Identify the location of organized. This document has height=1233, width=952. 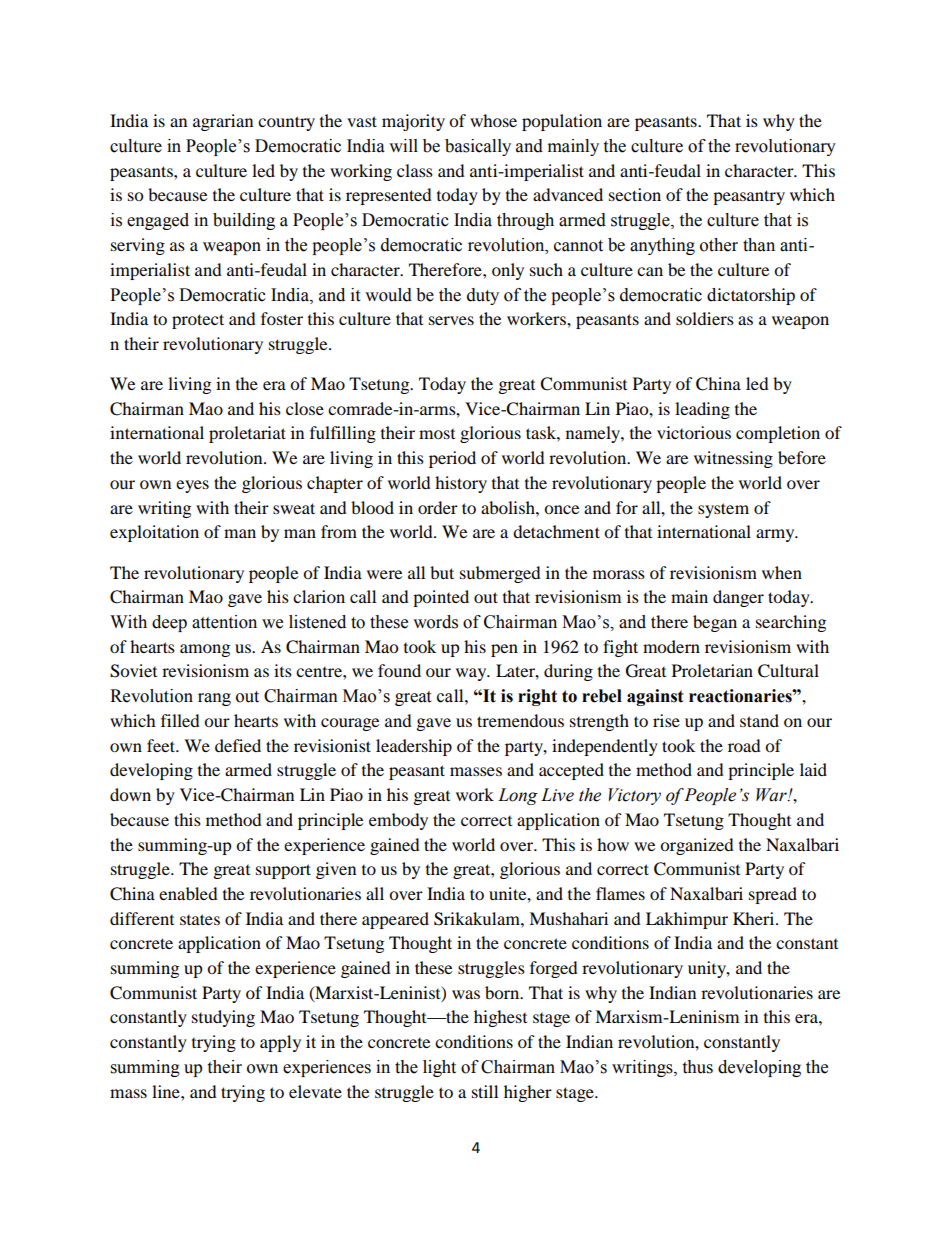
(697, 846).
